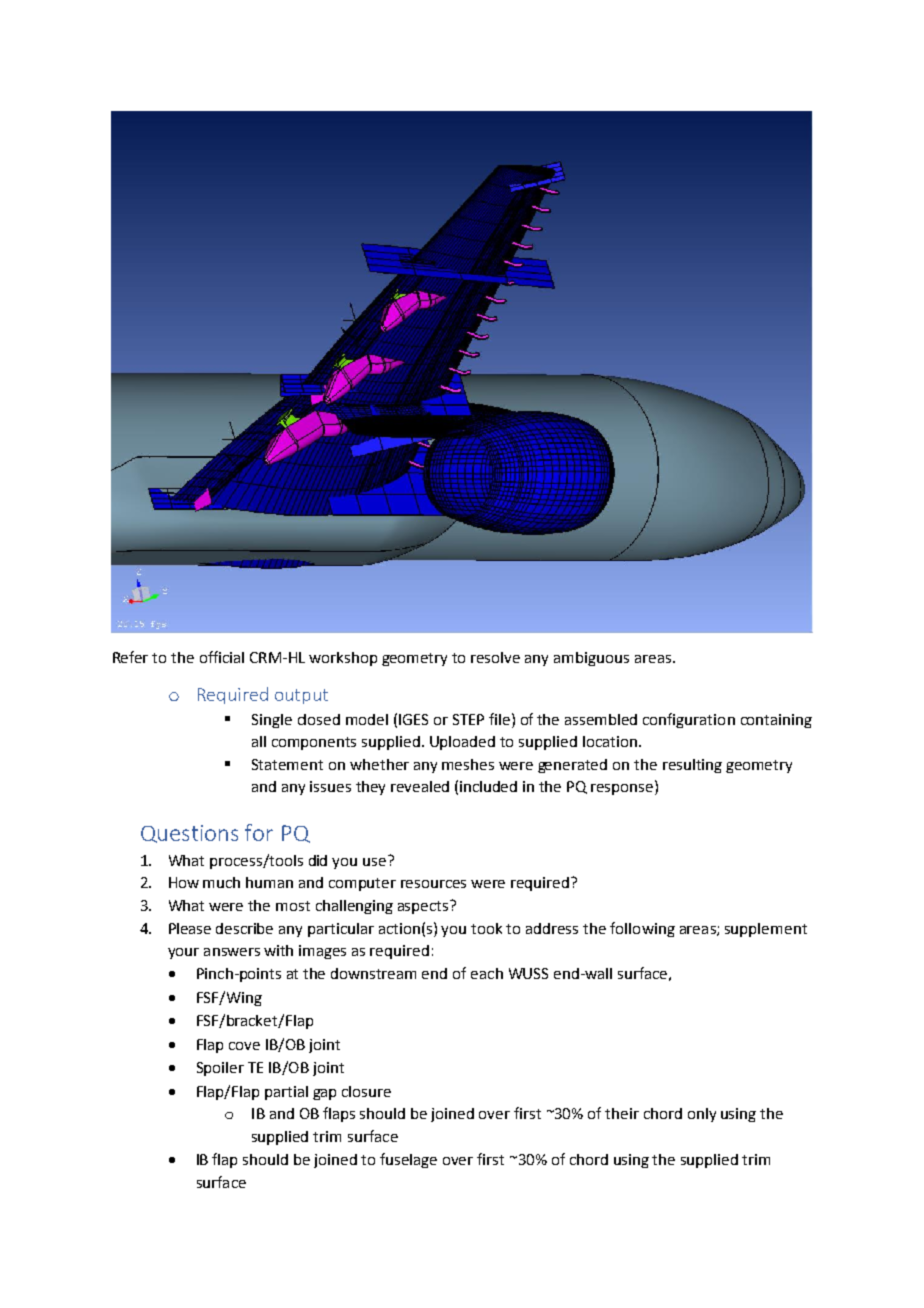 The image size is (924, 1308). What do you see at coordinates (222, 657) in the screenshot?
I see `official` at bounding box center [222, 657].
